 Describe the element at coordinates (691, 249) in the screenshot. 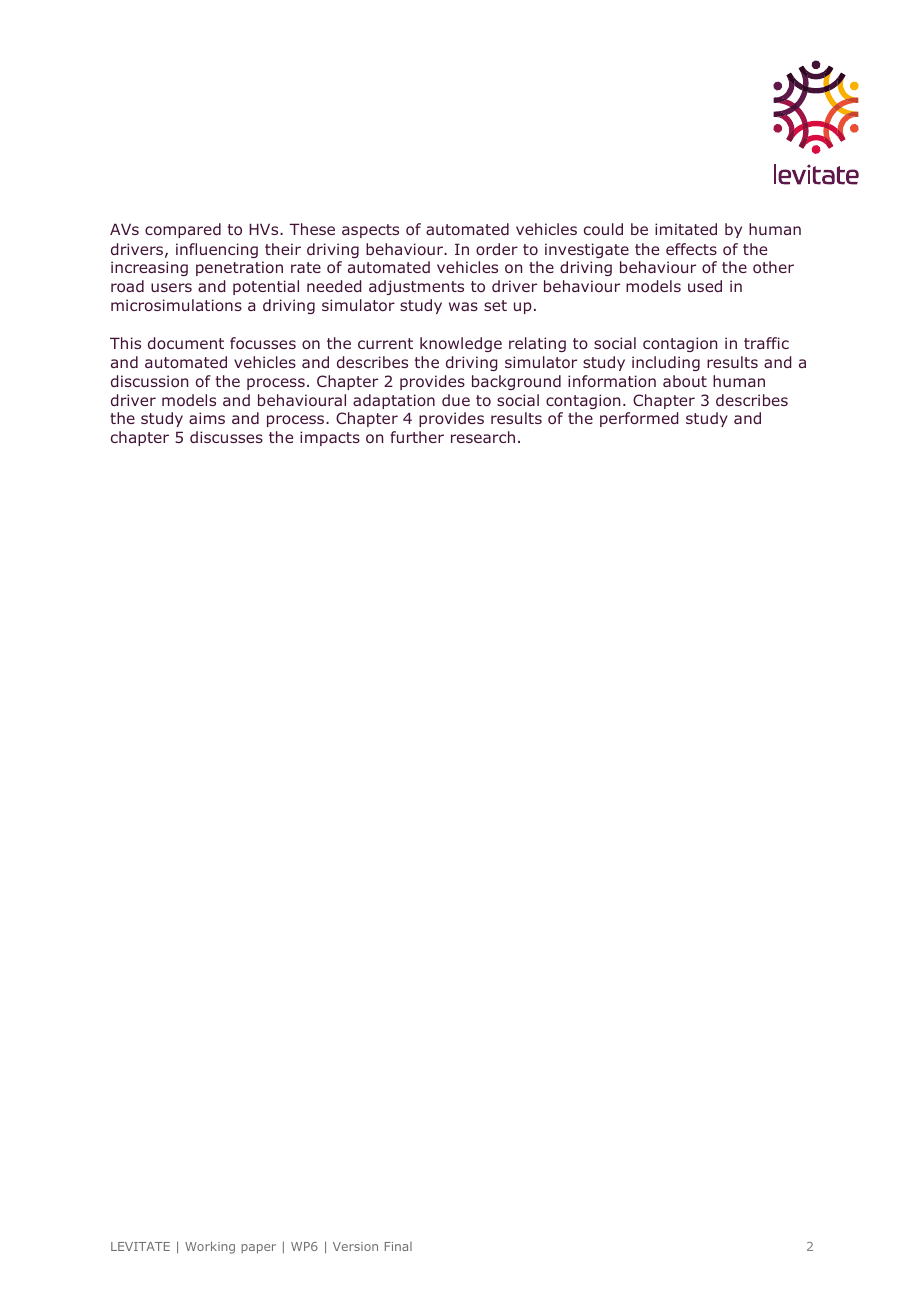

I see `effects` at that location.
